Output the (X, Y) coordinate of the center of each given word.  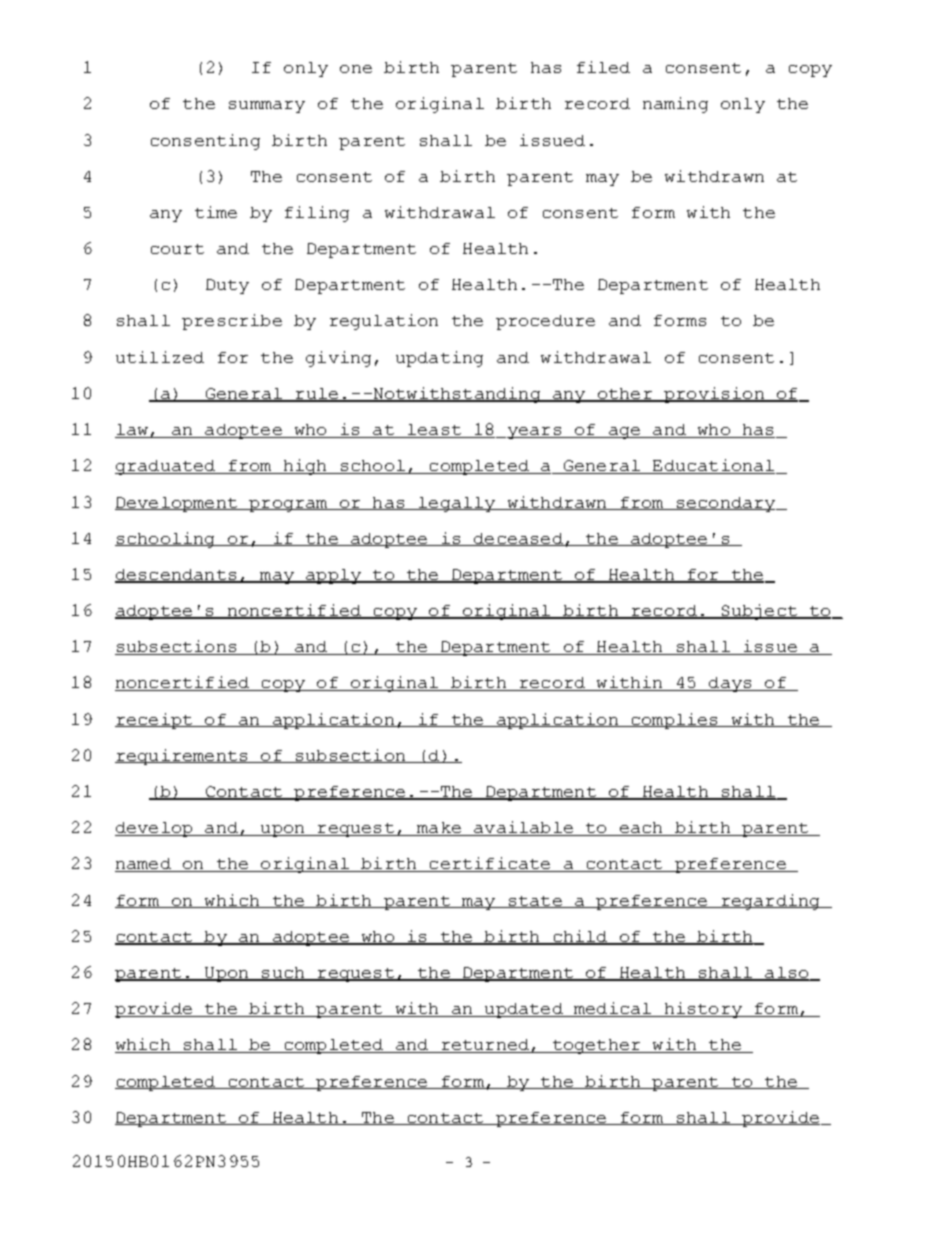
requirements (182, 757)
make (439, 829)
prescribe (232, 322)
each (641, 829)
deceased (518, 539)
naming (675, 105)
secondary (726, 504)
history (703, 1010)
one (356, 69)
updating (439, 359)
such (283, 974)
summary (267, 107)
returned (485, 1046)
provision (714, 395)
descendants (177, 576)
